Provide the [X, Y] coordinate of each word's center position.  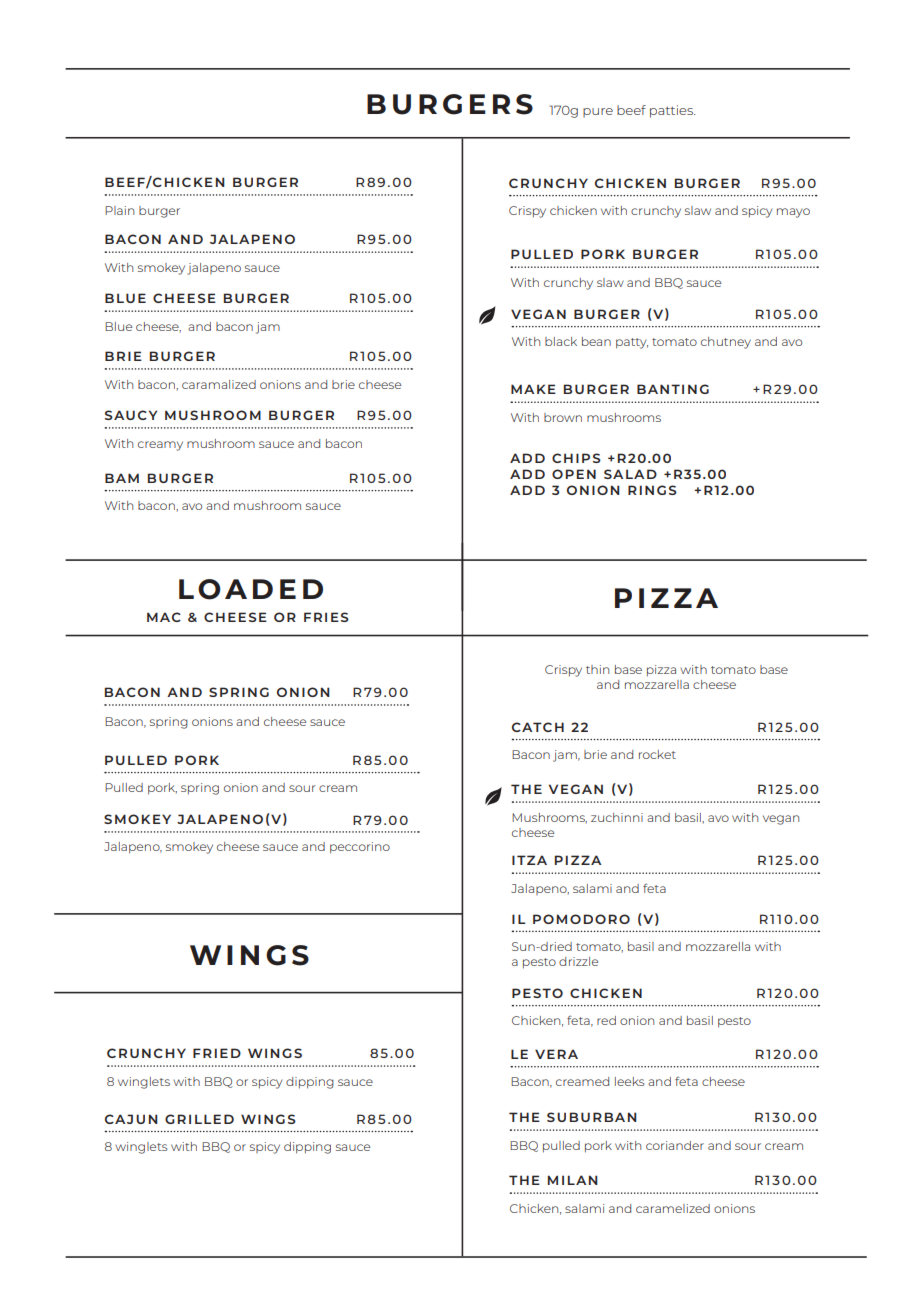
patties [672, 111]
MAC [164, 617]
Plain [119, 210]
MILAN [573, 1180]
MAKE [533, 389]
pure [598, 113]
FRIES [326, 617]
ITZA [529, 860]
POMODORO [581, 919]
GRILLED [199, 1119]
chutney [726, 343]
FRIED [217, 1053]
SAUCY [131, 415]
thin [597, 669]
